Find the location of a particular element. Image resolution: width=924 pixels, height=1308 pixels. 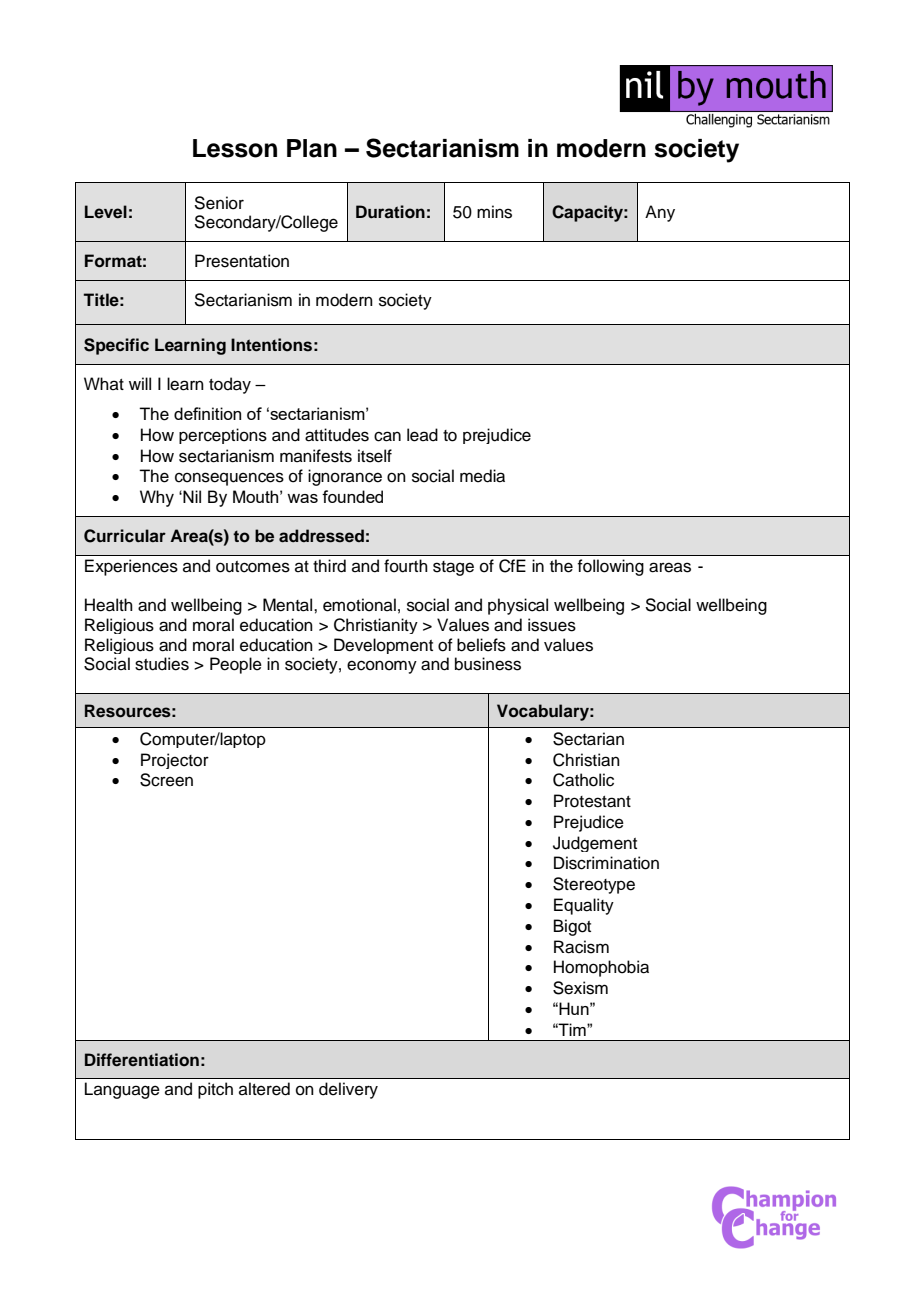

Differentiation is located at coordinates (142, 1060).
